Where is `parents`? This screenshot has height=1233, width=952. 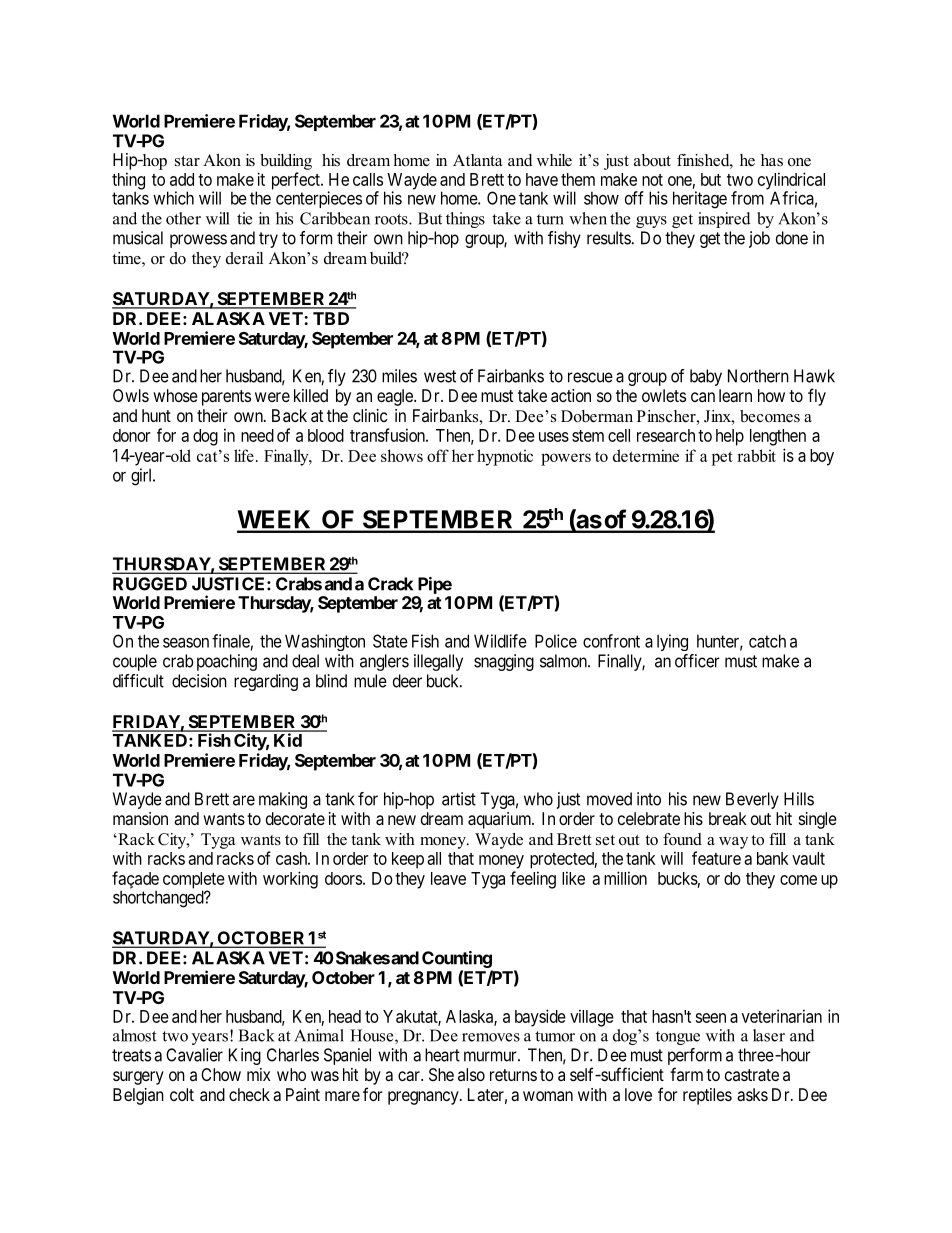
parents is located at coordinates (226, 398).
